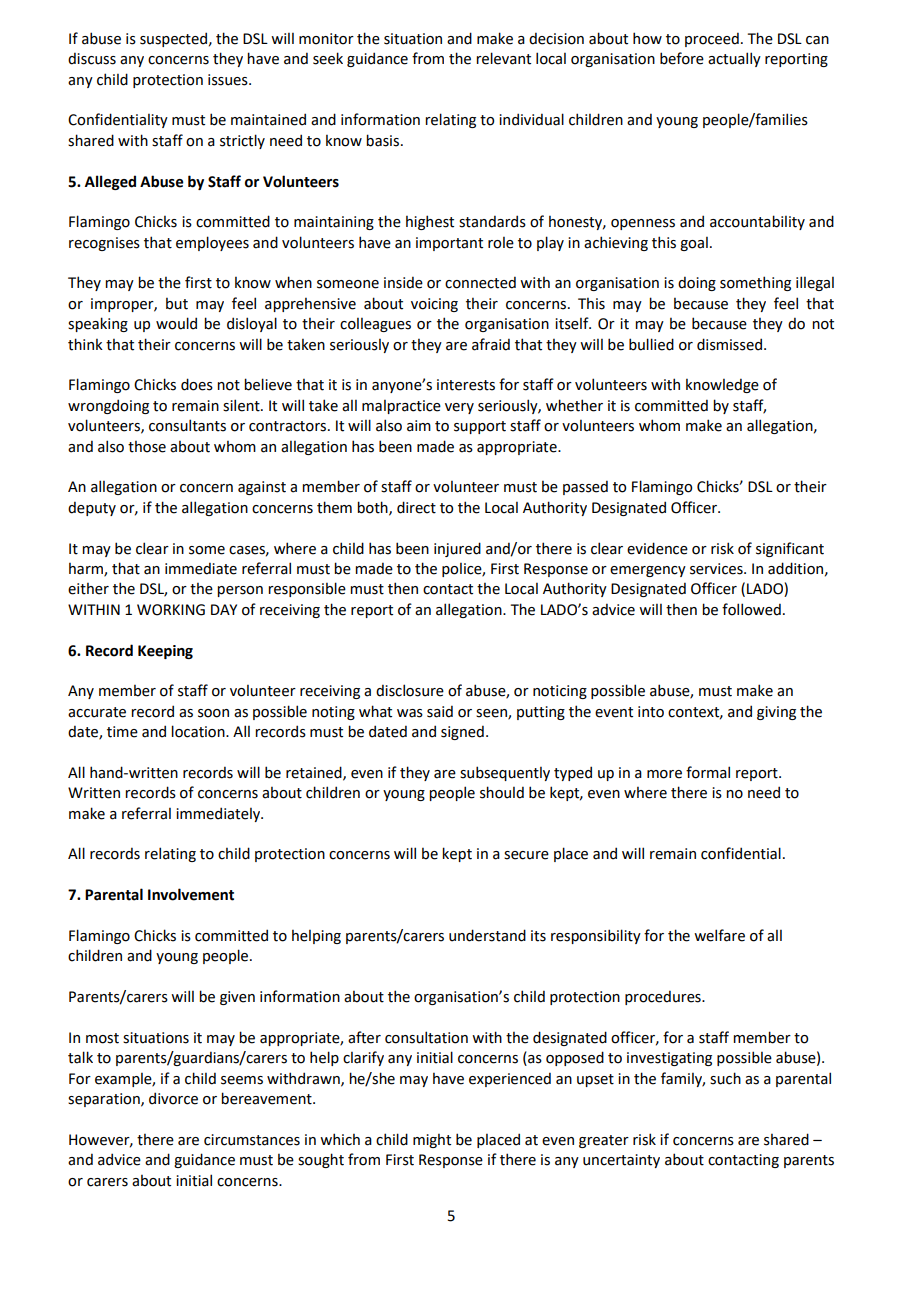 Image resolution: width=903 pixels, height=1316 pixels. Describe the element at coordinates (459, 408) in the document. I see `very` at that location.
